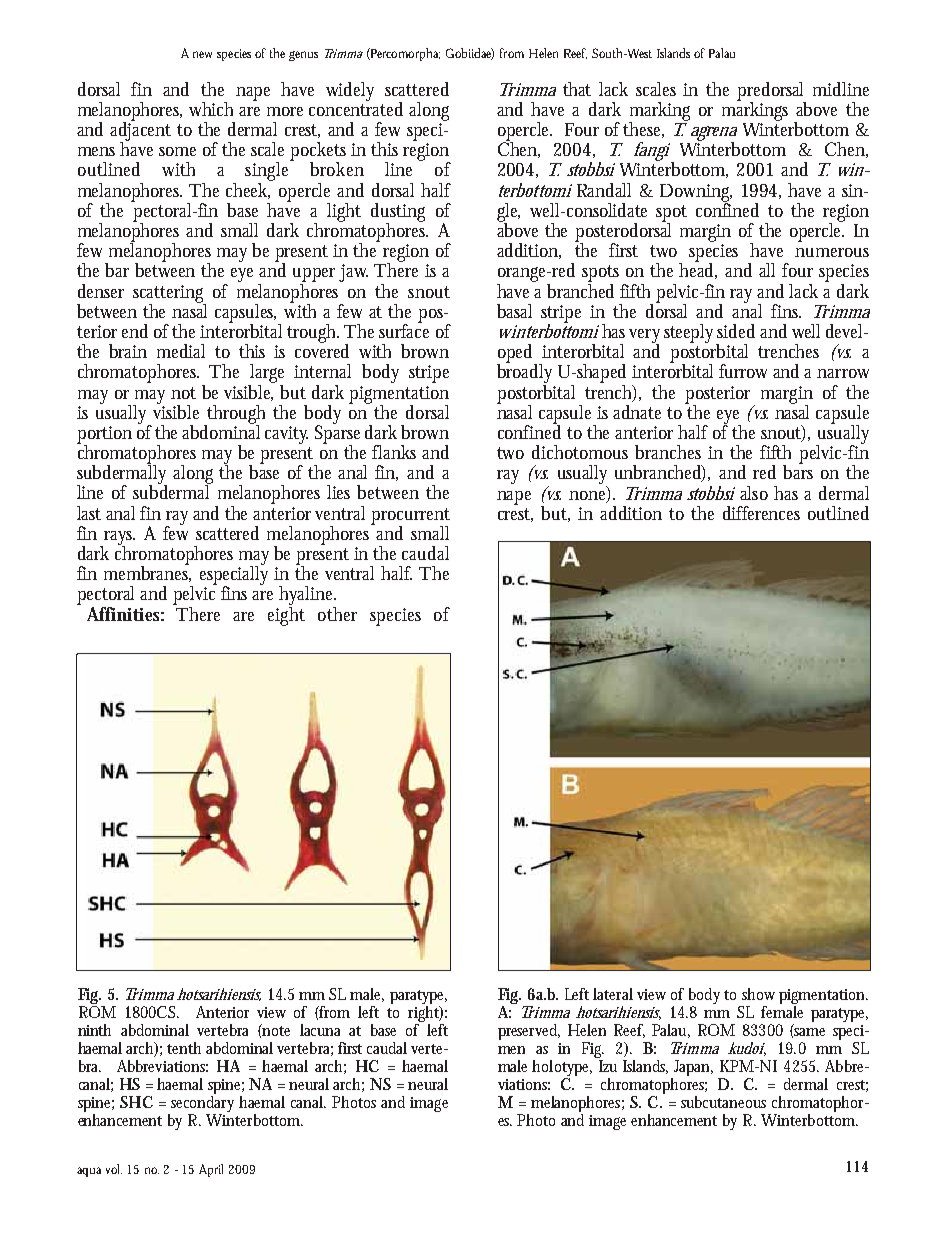 The image size is (952, 1249). I want to click on SHC, so click(136, 1102).
